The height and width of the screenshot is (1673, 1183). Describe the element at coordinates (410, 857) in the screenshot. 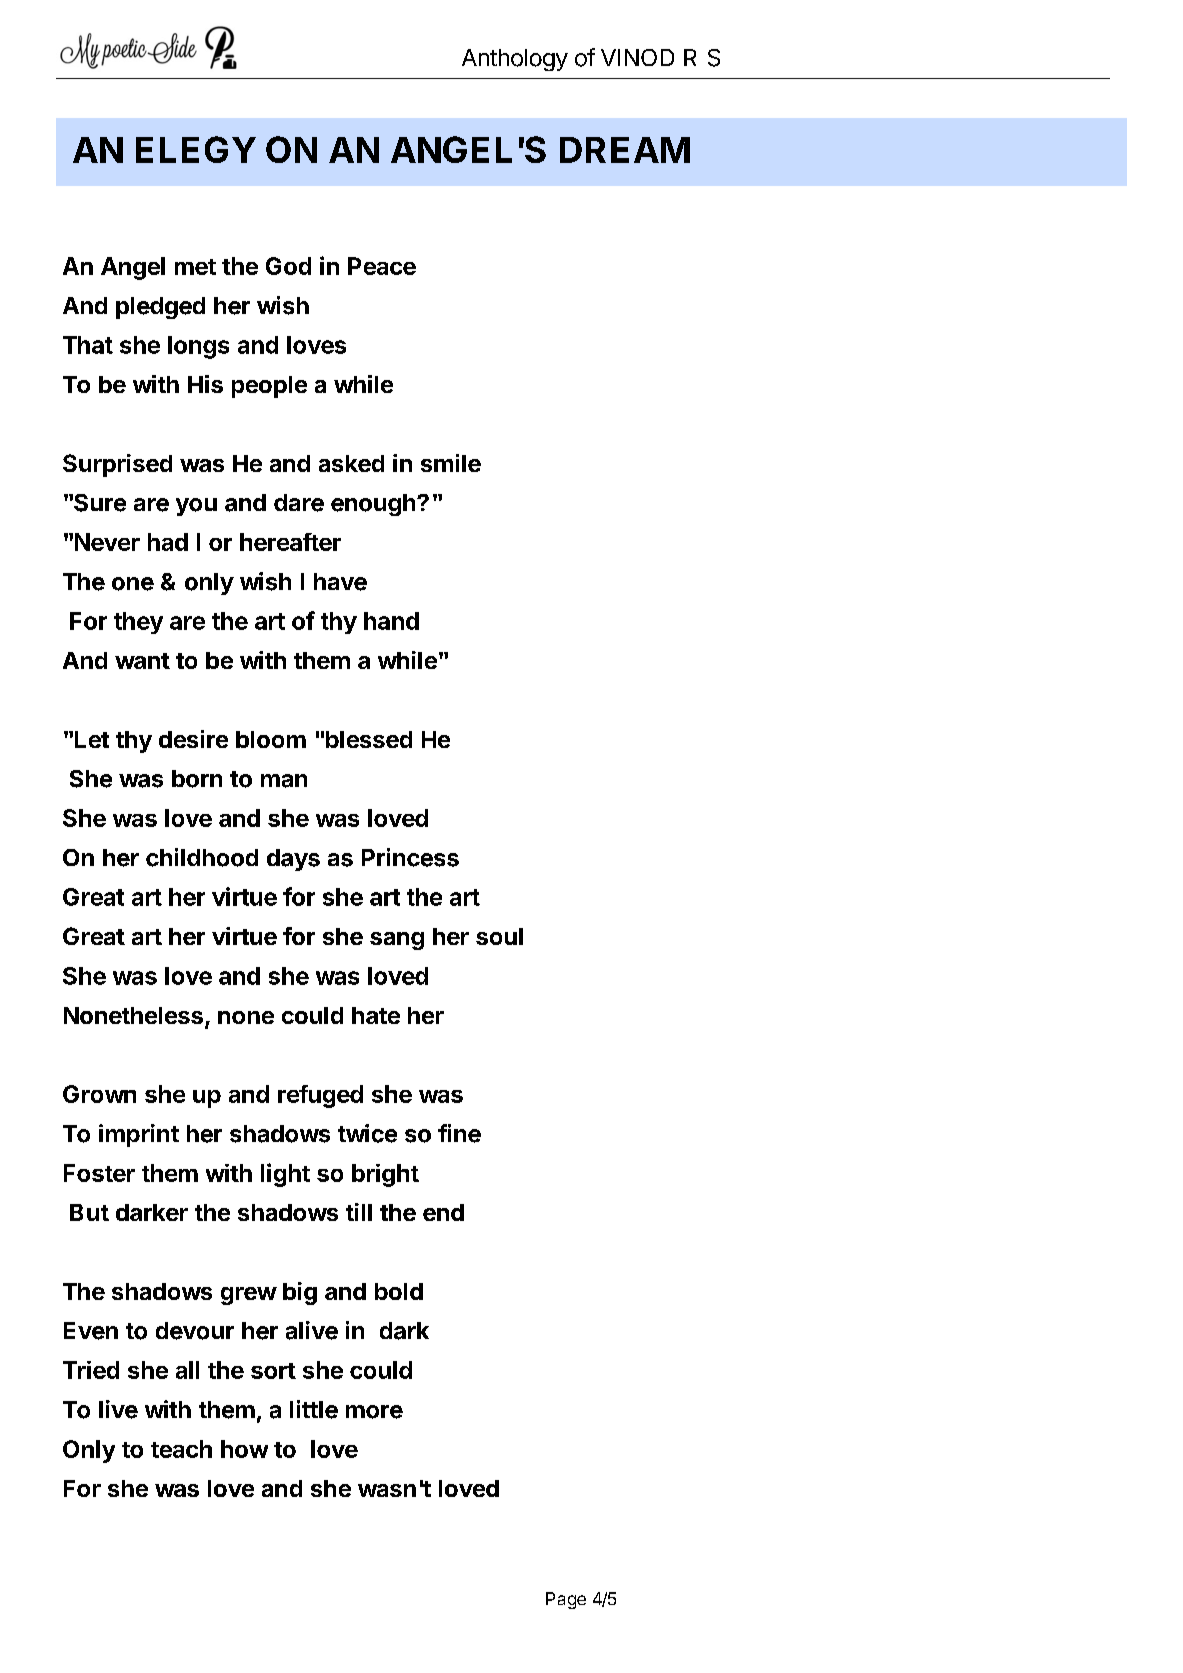

I see `Princess` at that location.
